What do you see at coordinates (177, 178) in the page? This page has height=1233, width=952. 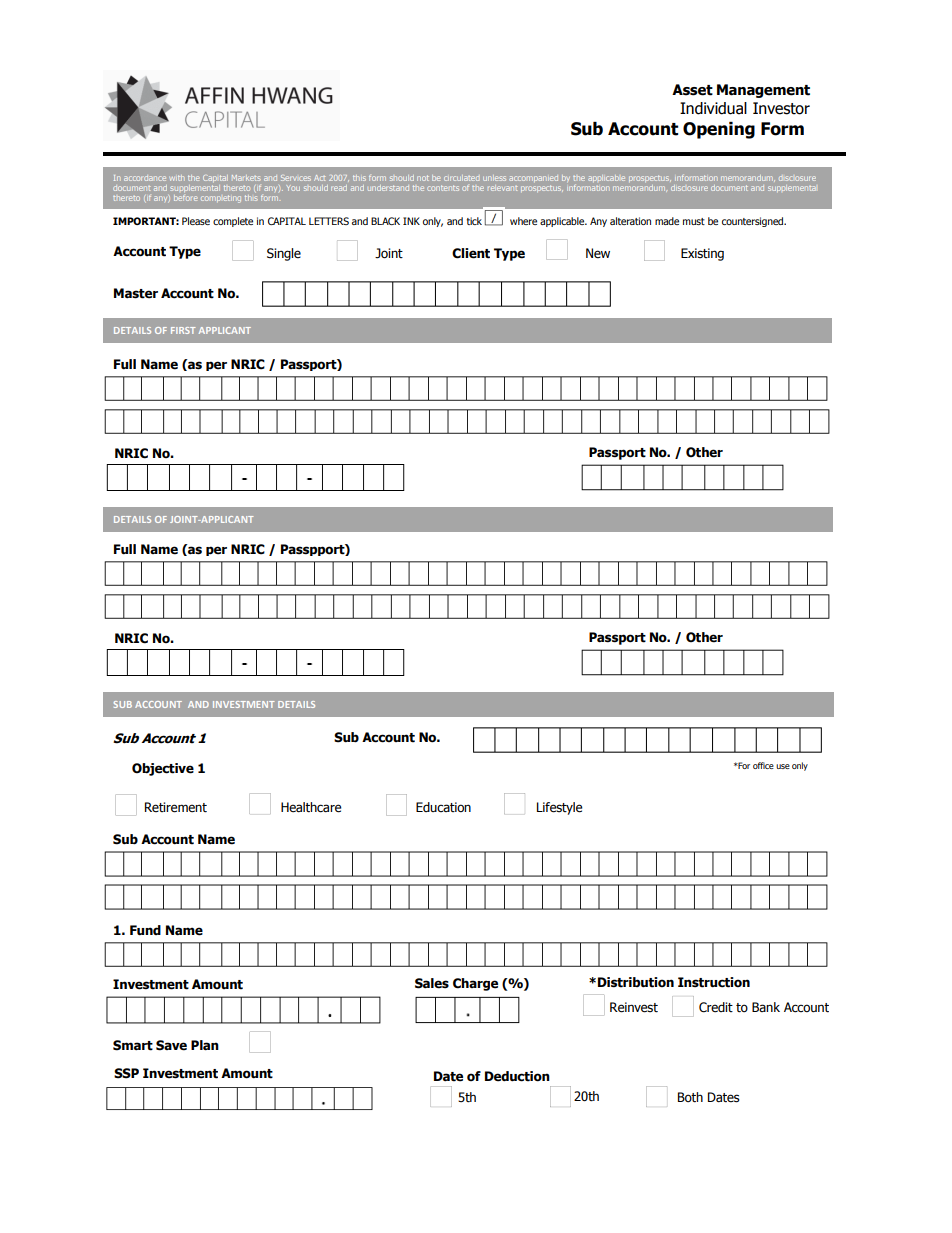 I see `with` at bounding box center [177, 178].
